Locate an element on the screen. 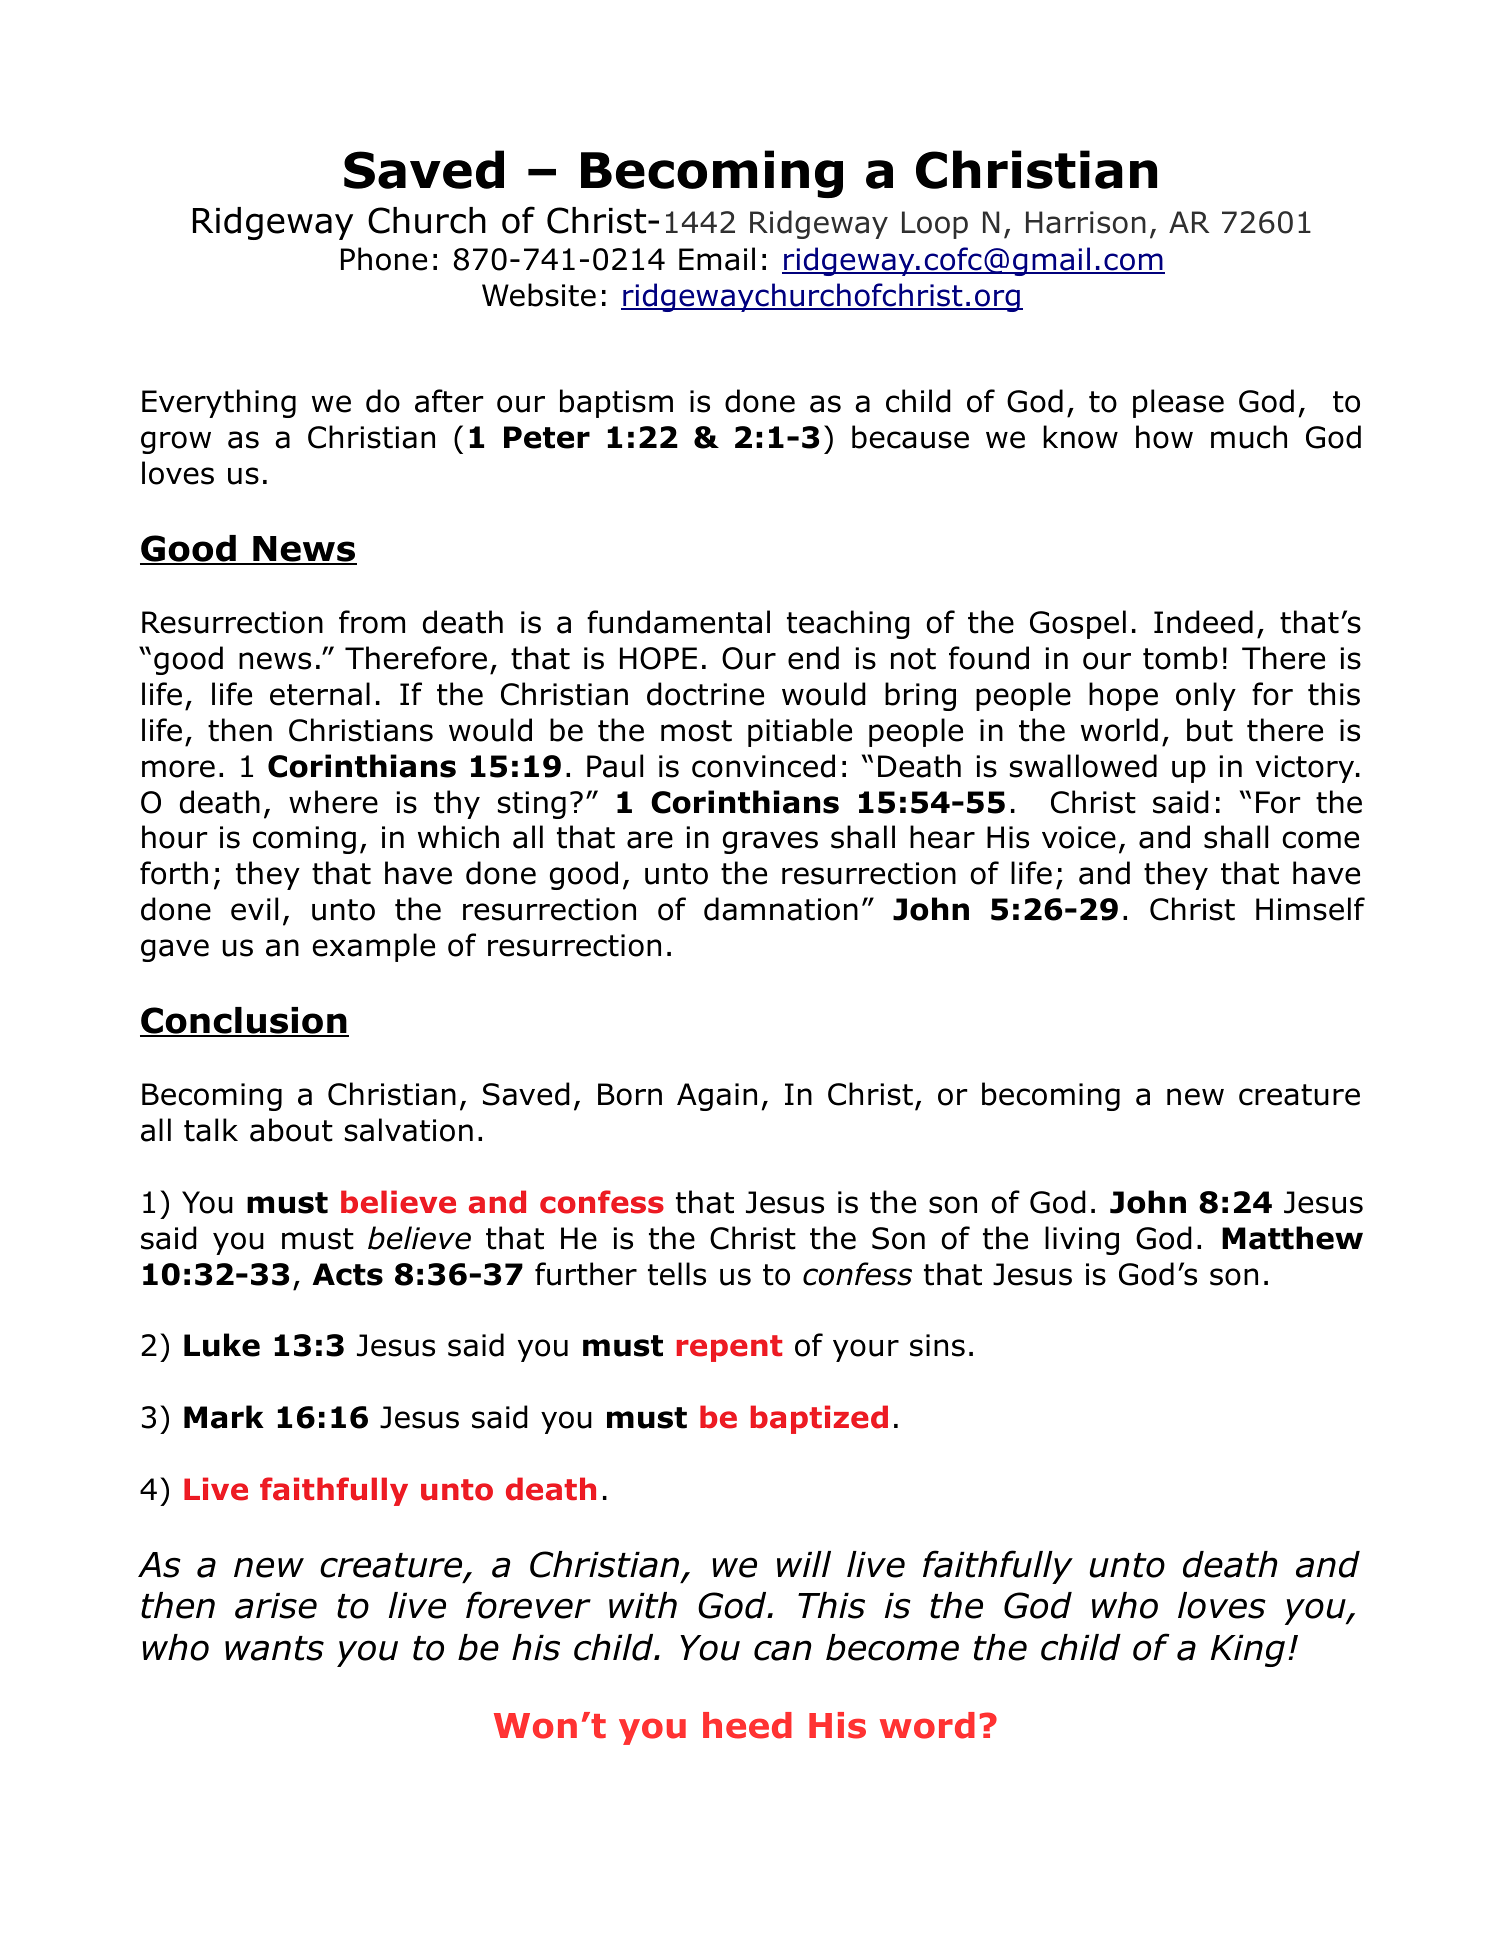 The height and width of the screenshot is (1945, 1503). Harrison is located at coordinates (1086, 222).
